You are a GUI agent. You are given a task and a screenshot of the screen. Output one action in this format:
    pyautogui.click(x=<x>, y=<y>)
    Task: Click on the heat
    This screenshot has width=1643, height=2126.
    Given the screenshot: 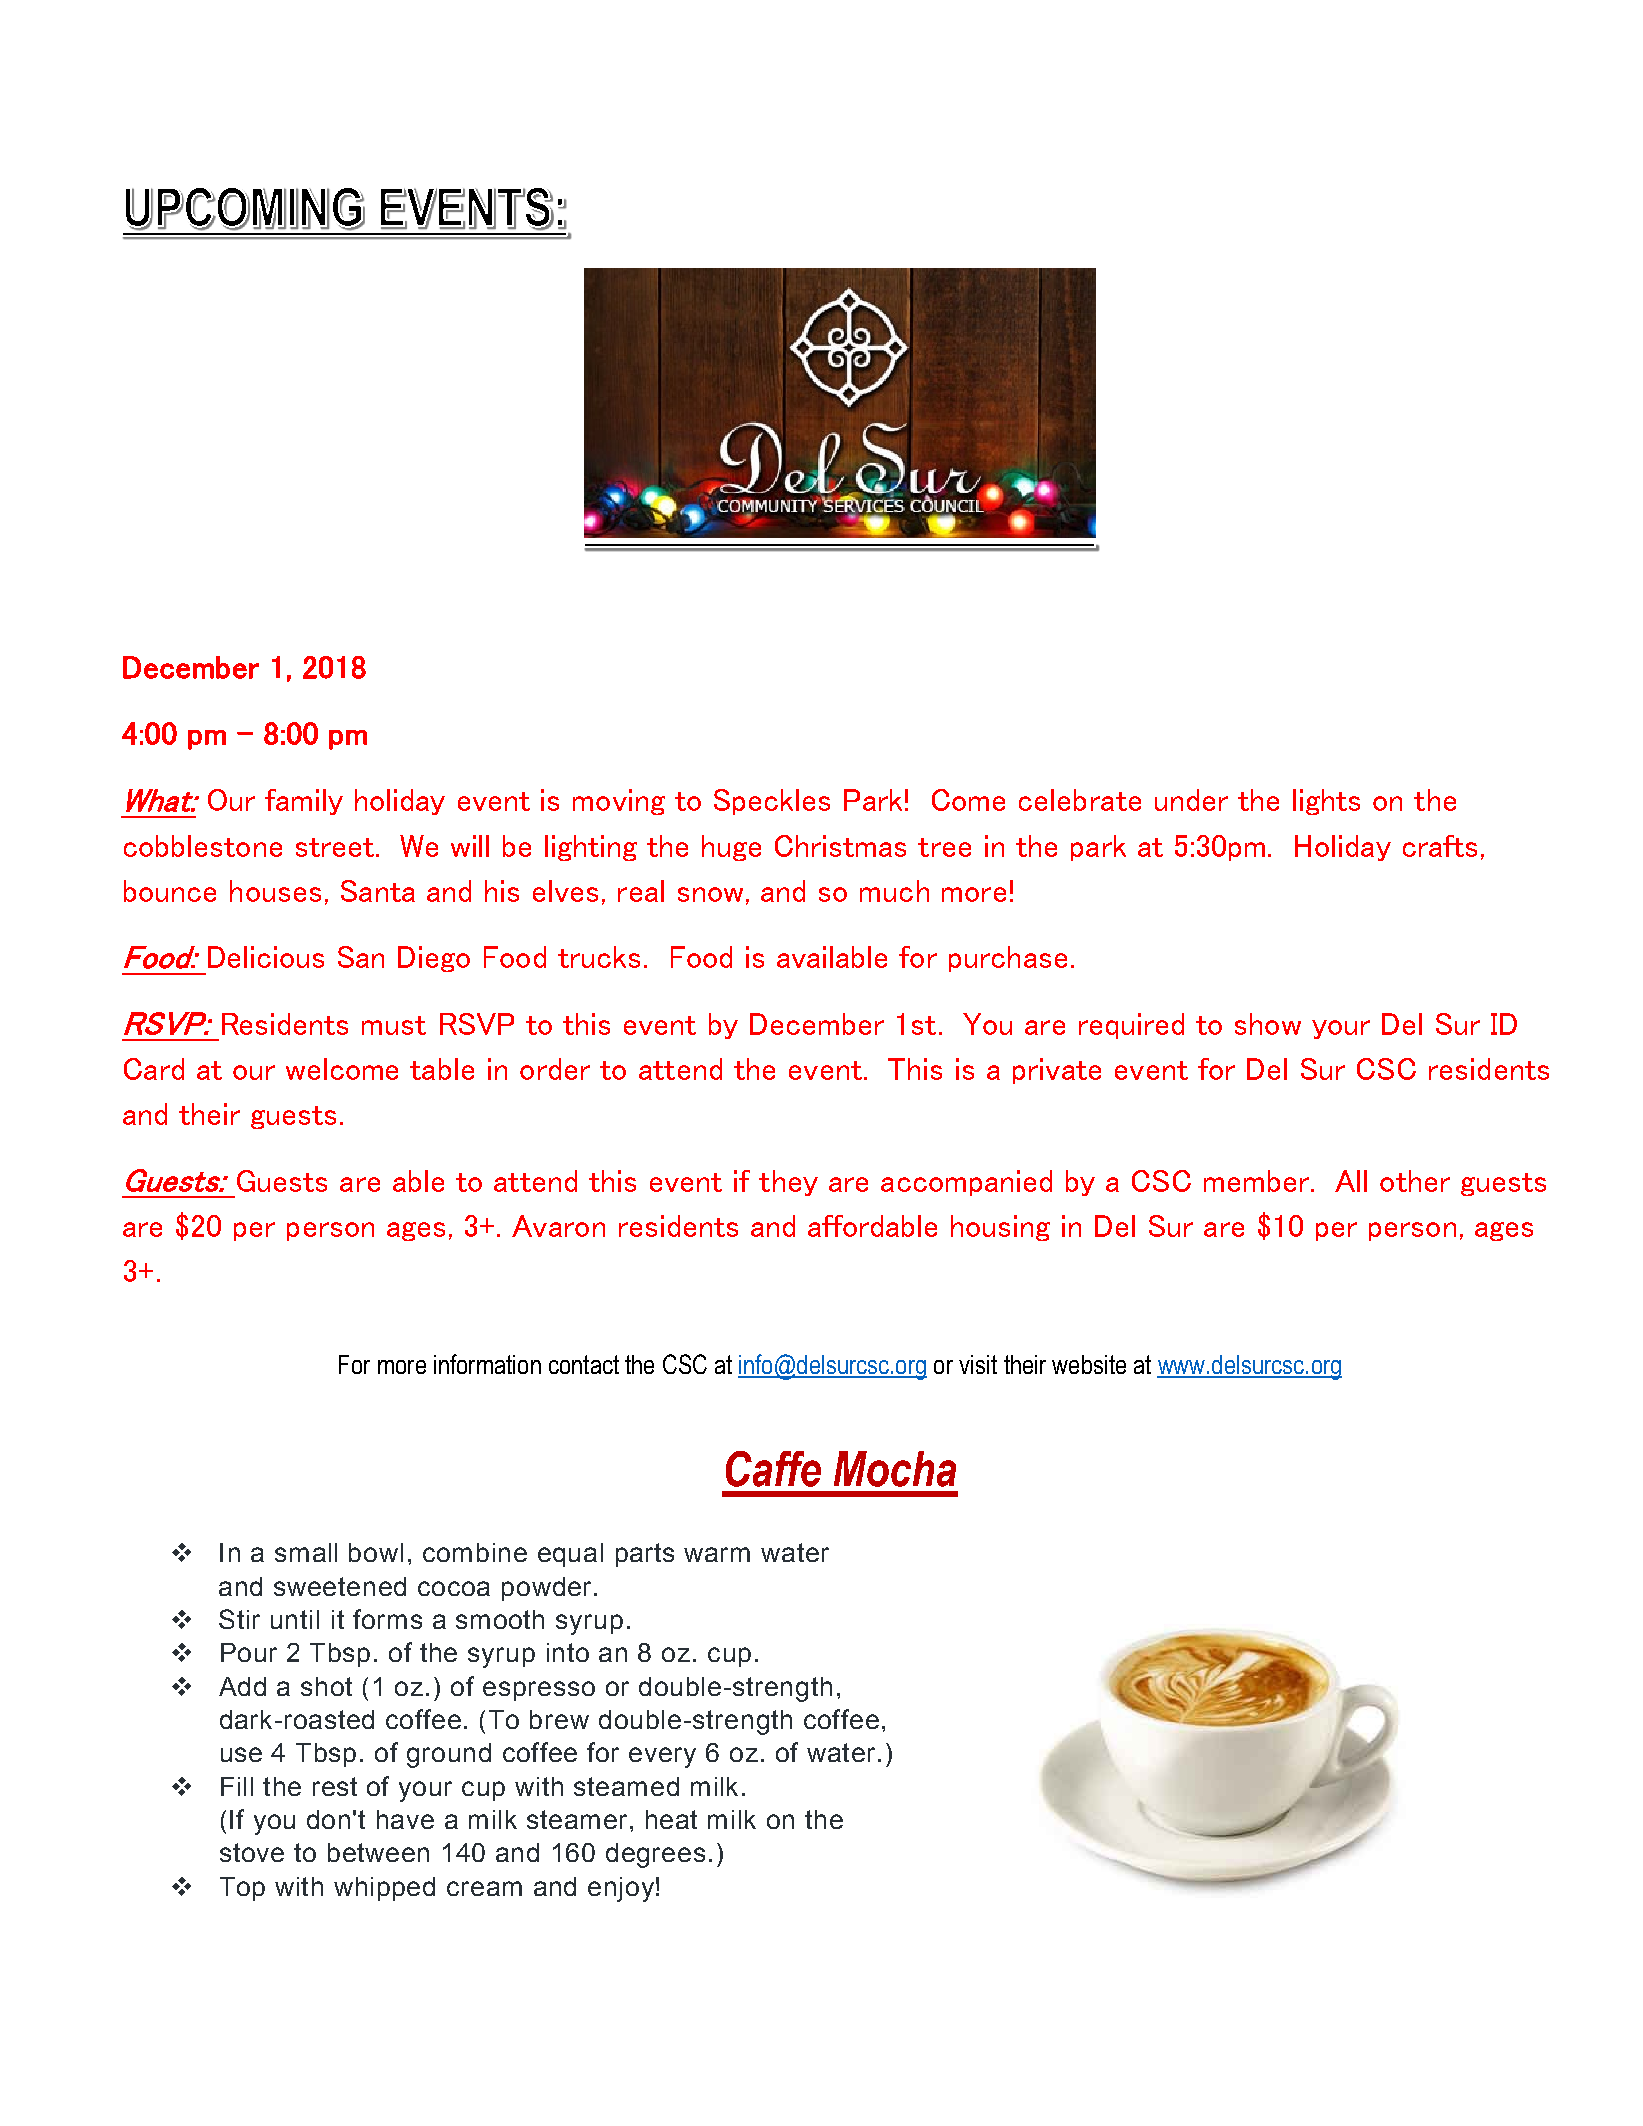 What is the action you would take?
    pyautogui.click(x=671, y=1819)
